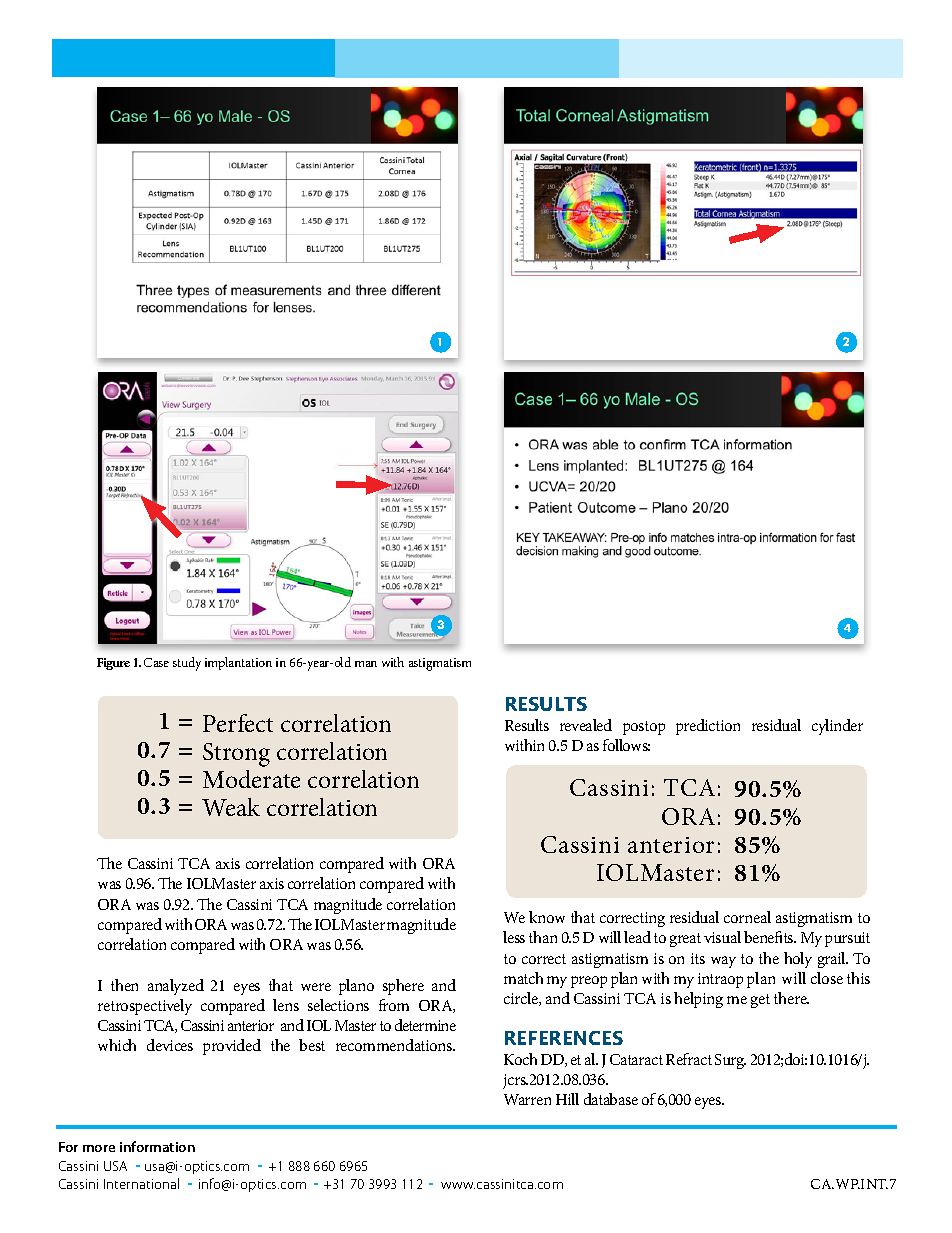 Image resolution: width=952 pixels, height=1233 pixels. What do you see at coordinates (141, 1183) in the document?
I see `International` at bounding box center [141, 1183].
